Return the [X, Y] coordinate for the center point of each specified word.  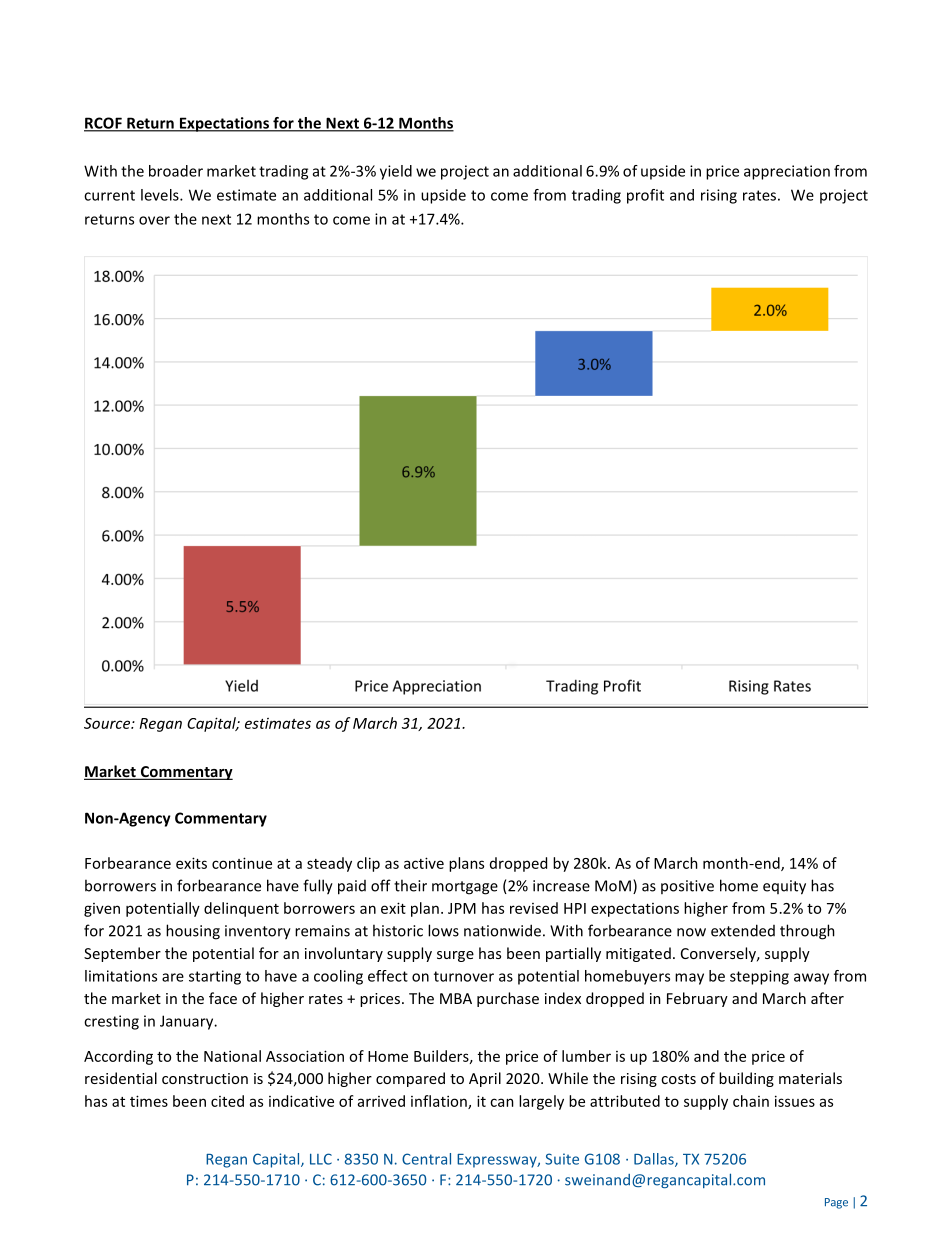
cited [227, 1101]
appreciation [787, 172]
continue [242, 863]
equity [784, 887]
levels [161, 195]
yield [396, 172]
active [424, 863]
